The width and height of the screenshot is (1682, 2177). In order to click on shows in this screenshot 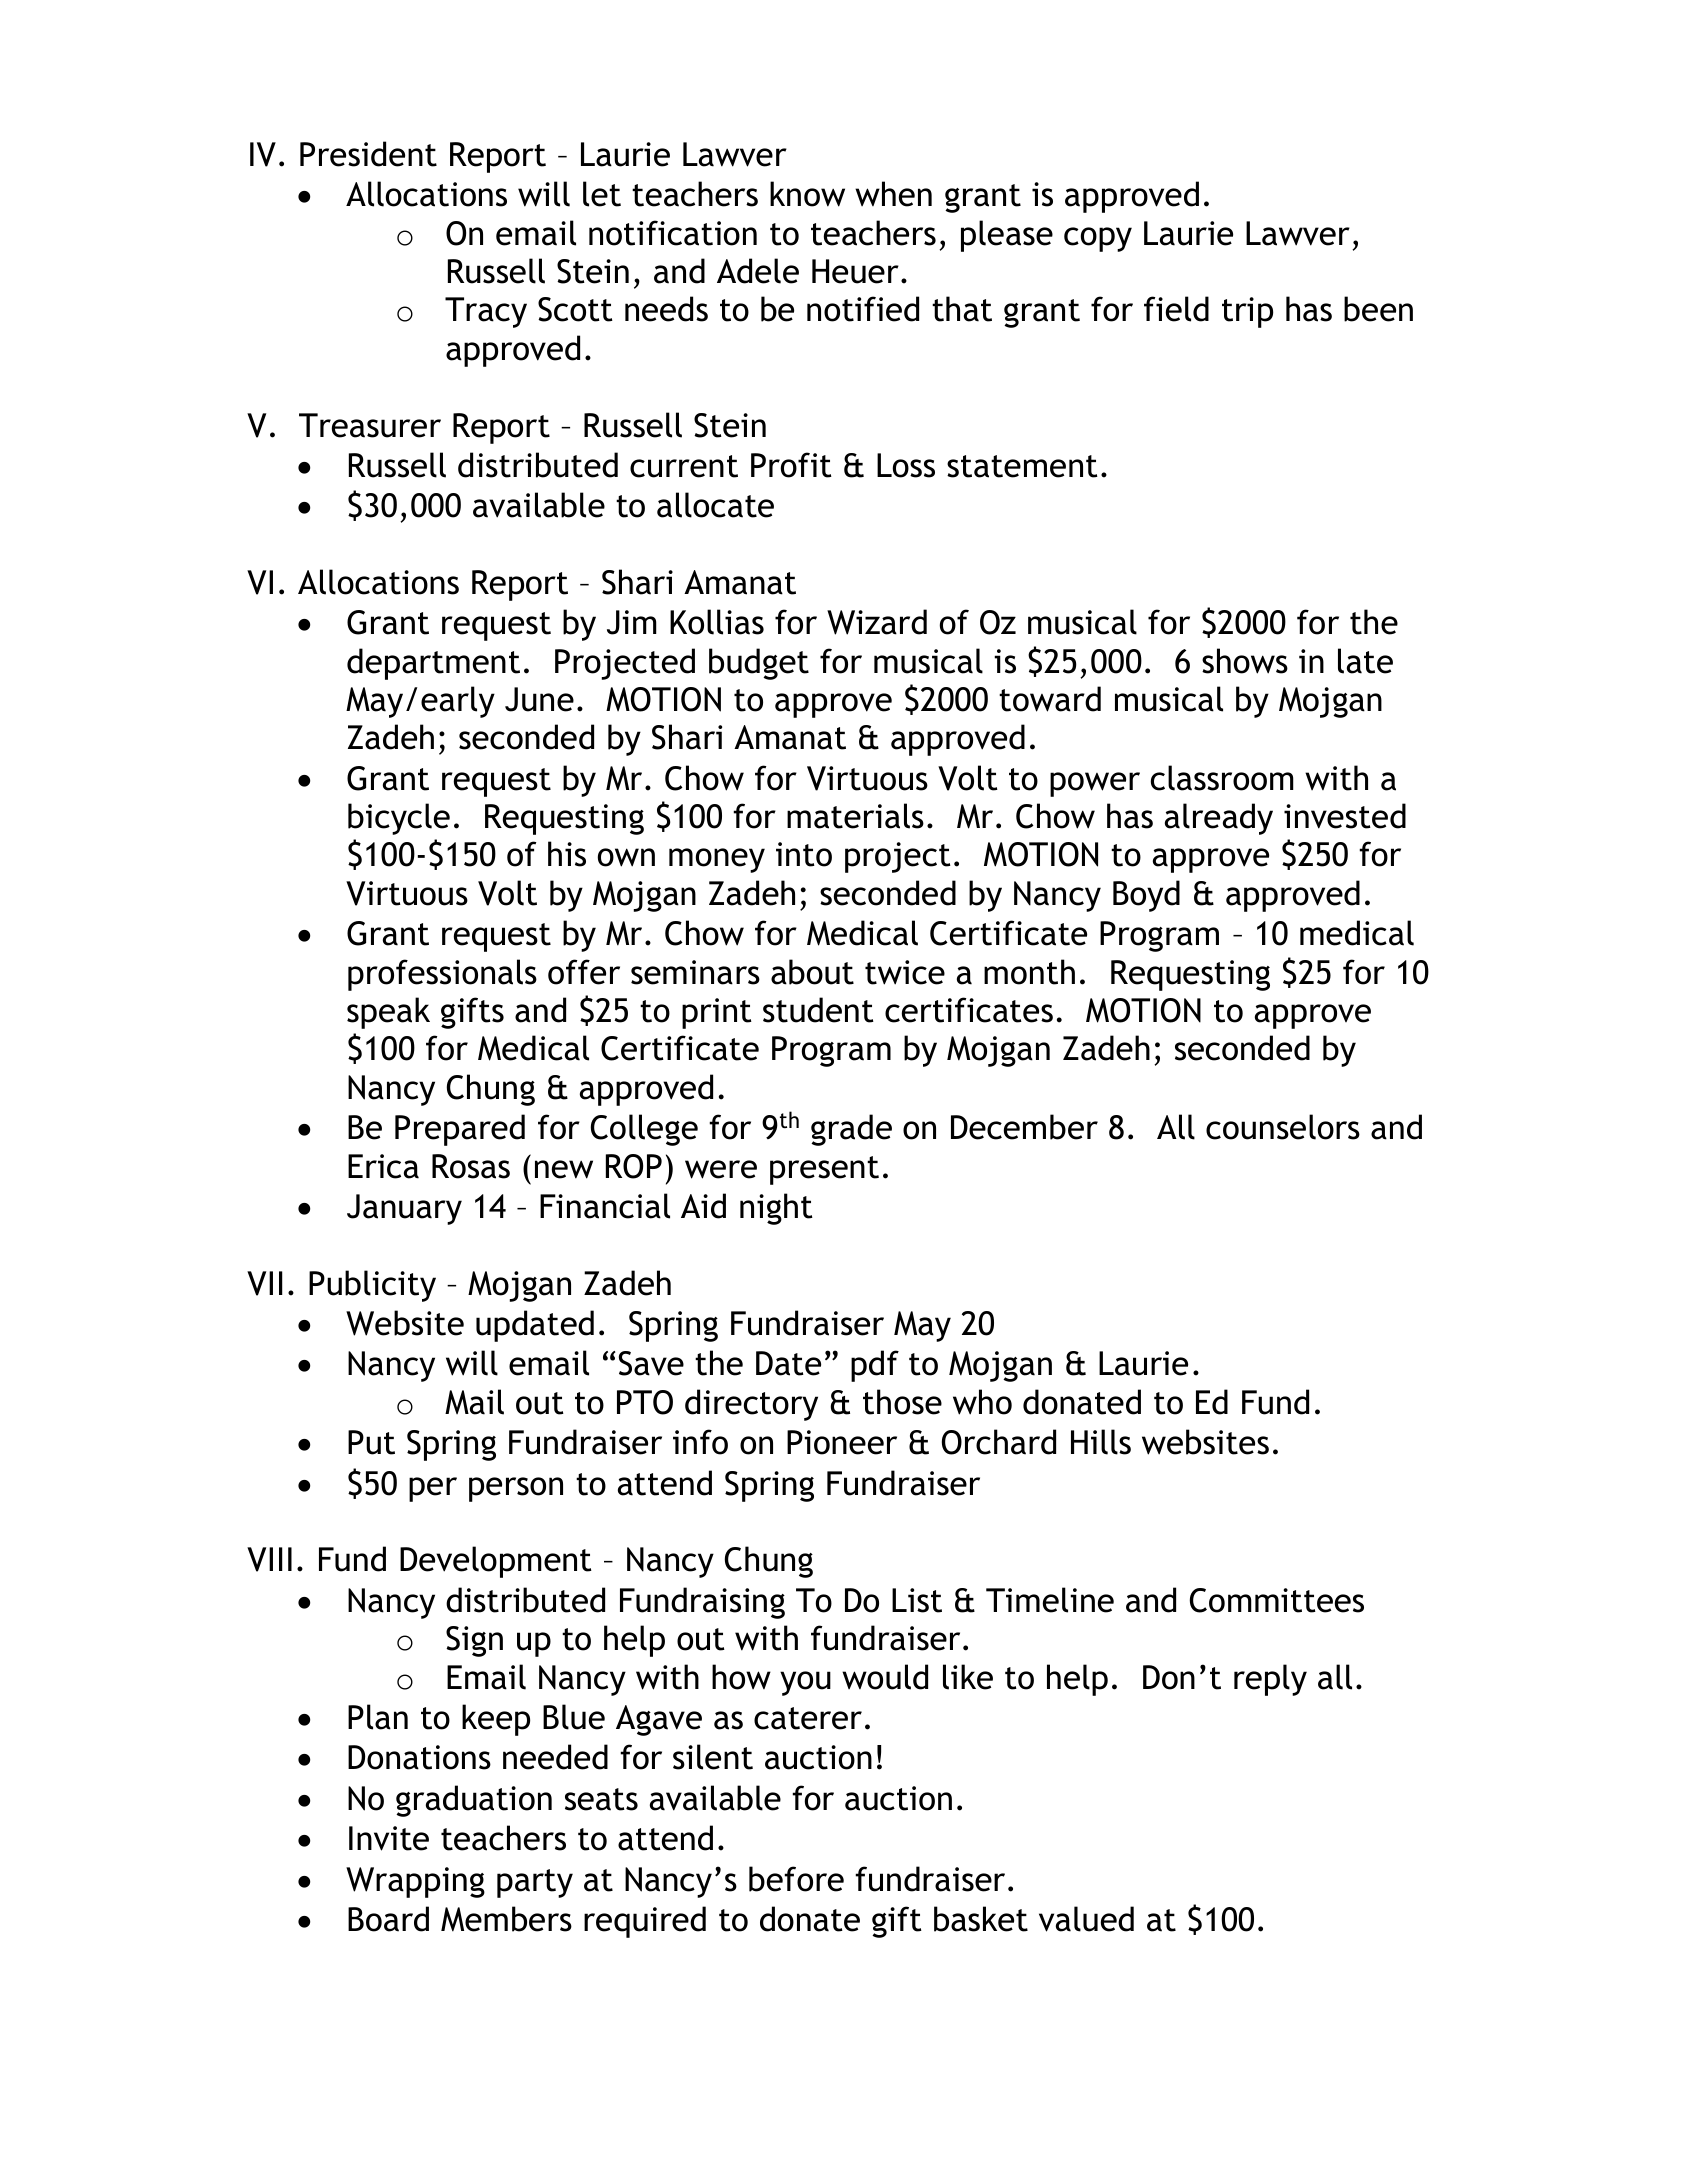, I will do `click(1245, 661)`.
